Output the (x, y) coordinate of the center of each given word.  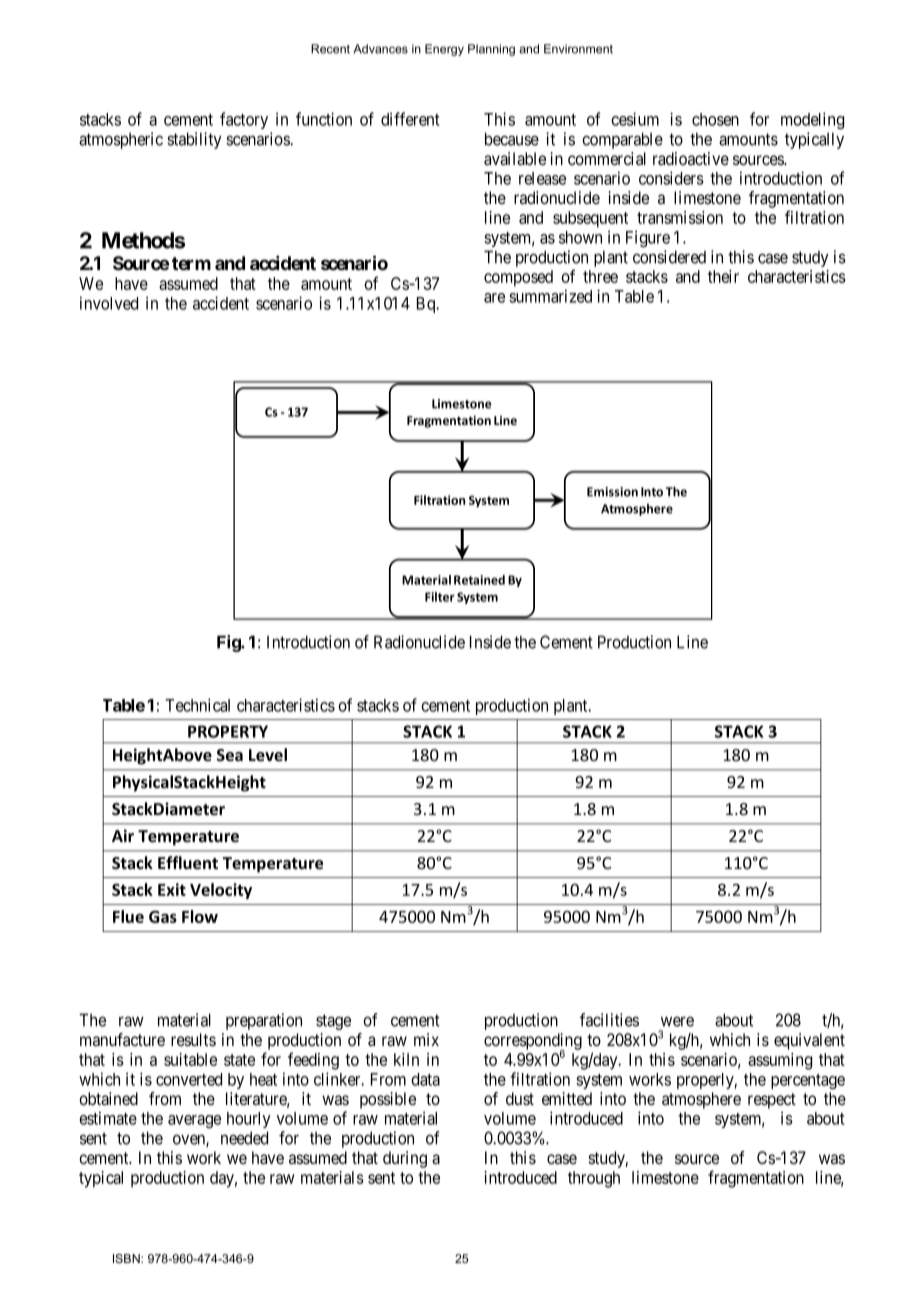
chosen (715, 119)
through (594, 1179)
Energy (444, 50)
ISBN (127, 1258)
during (405, 1159)
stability (194, 140)
